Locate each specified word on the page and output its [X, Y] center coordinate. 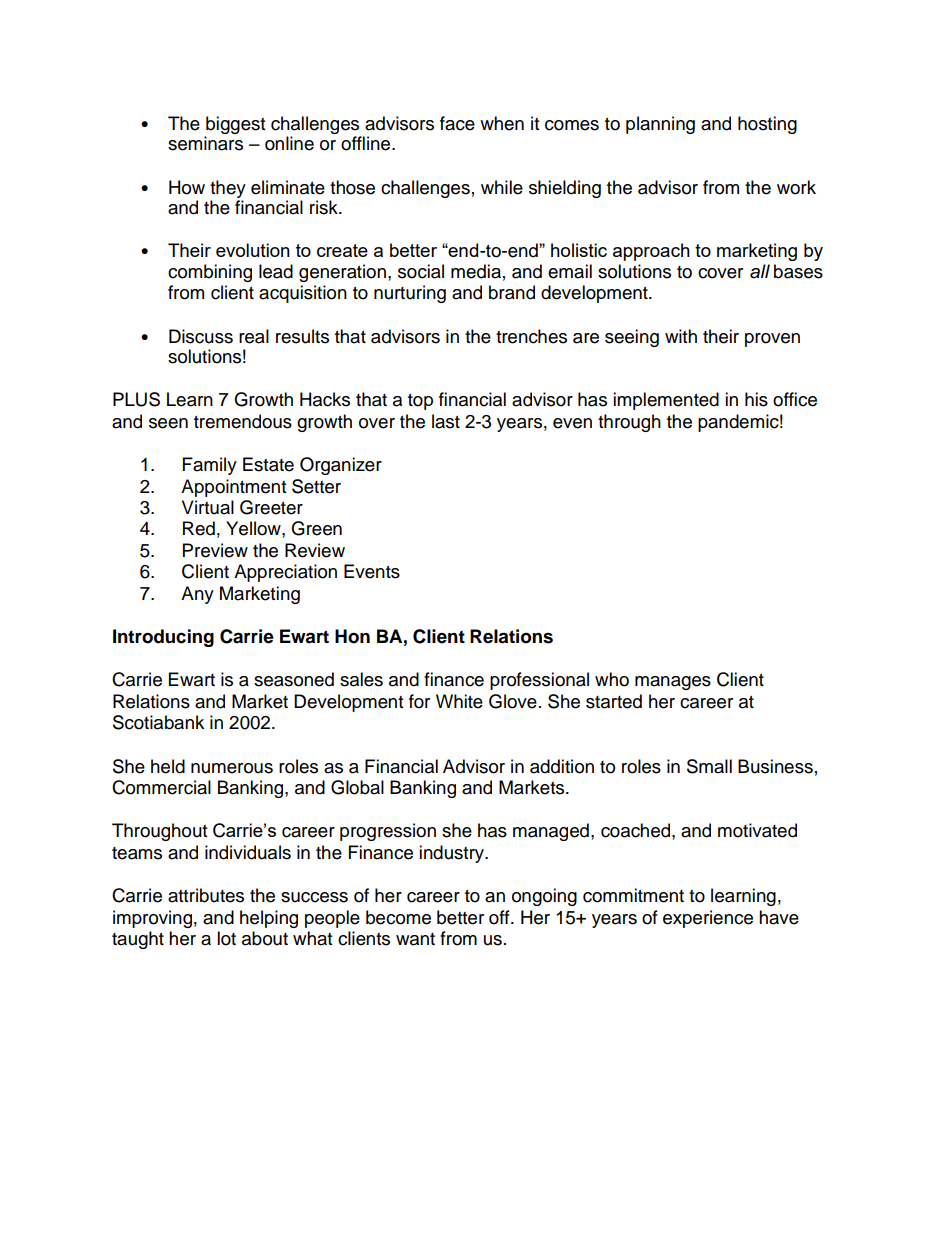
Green [316, 528]
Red [199, 528]
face [457, 123]
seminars [205, 143]
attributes [206, 895]
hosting [767, 125]
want [415, 939]
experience [708, 919]
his [756, 399]
